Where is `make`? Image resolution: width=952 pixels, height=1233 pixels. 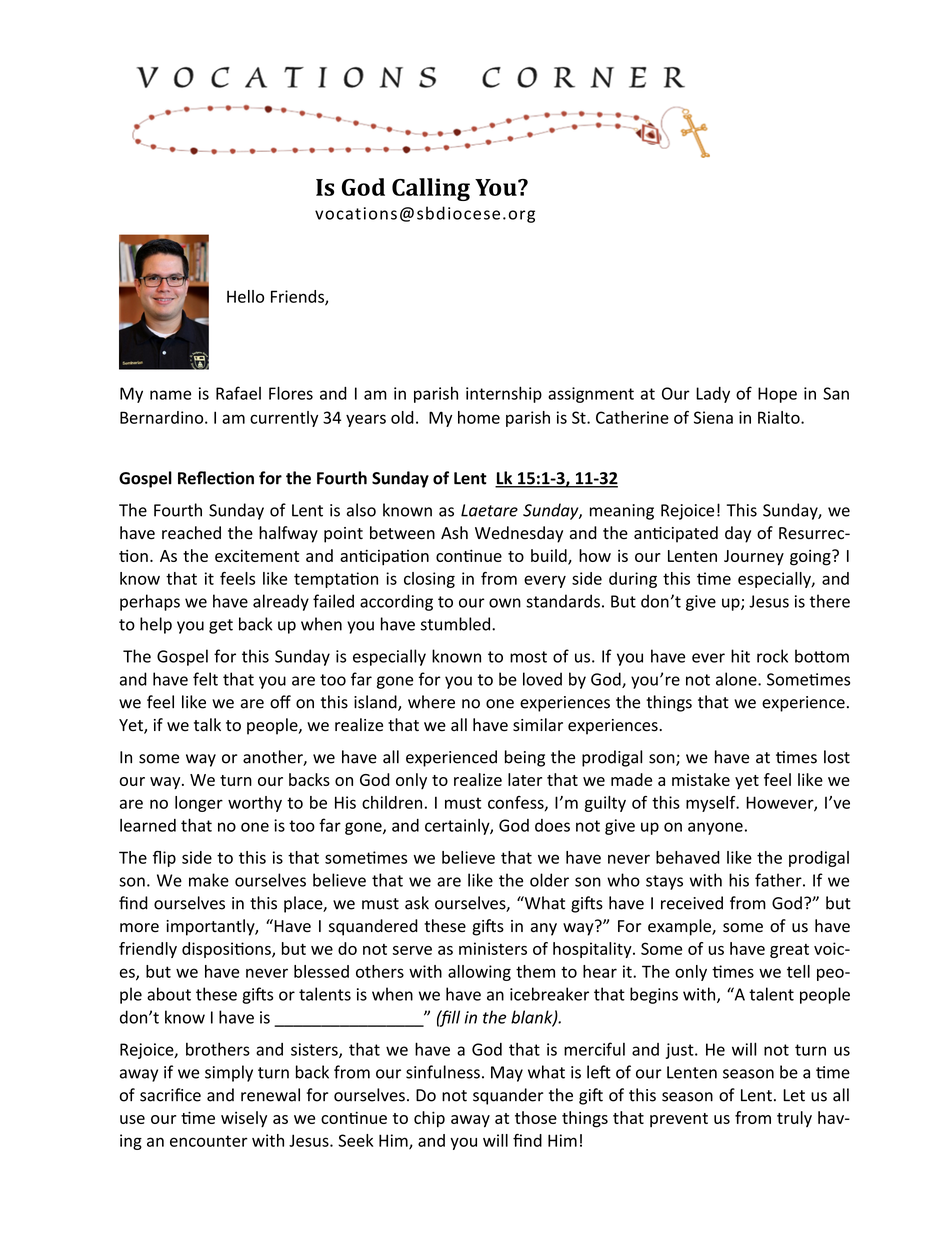 make is located at coordinates (209, 880).
